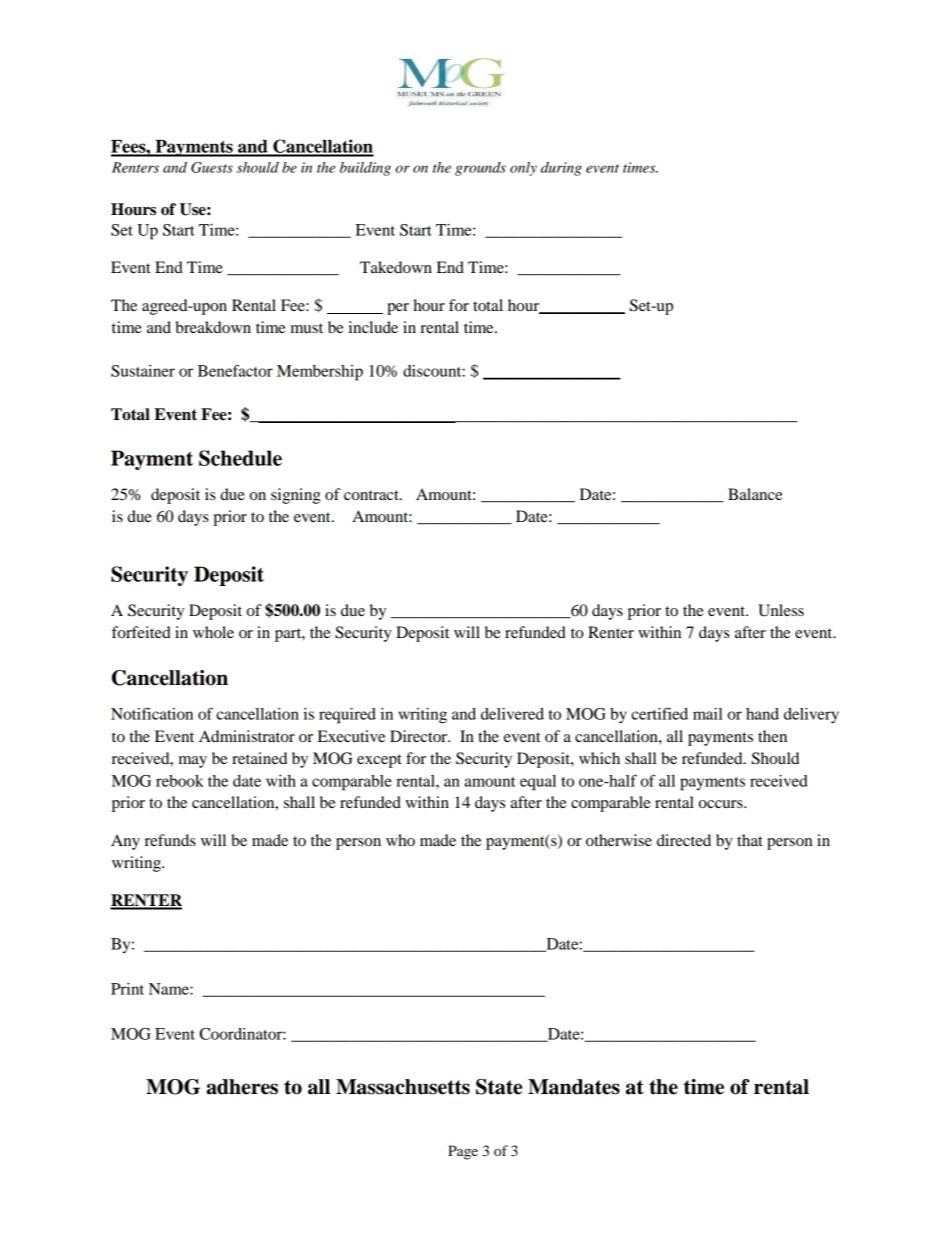  What do you see at coordinates (561, 169) in the screenshot?
I see `during` at bounding box center [561, 169].
